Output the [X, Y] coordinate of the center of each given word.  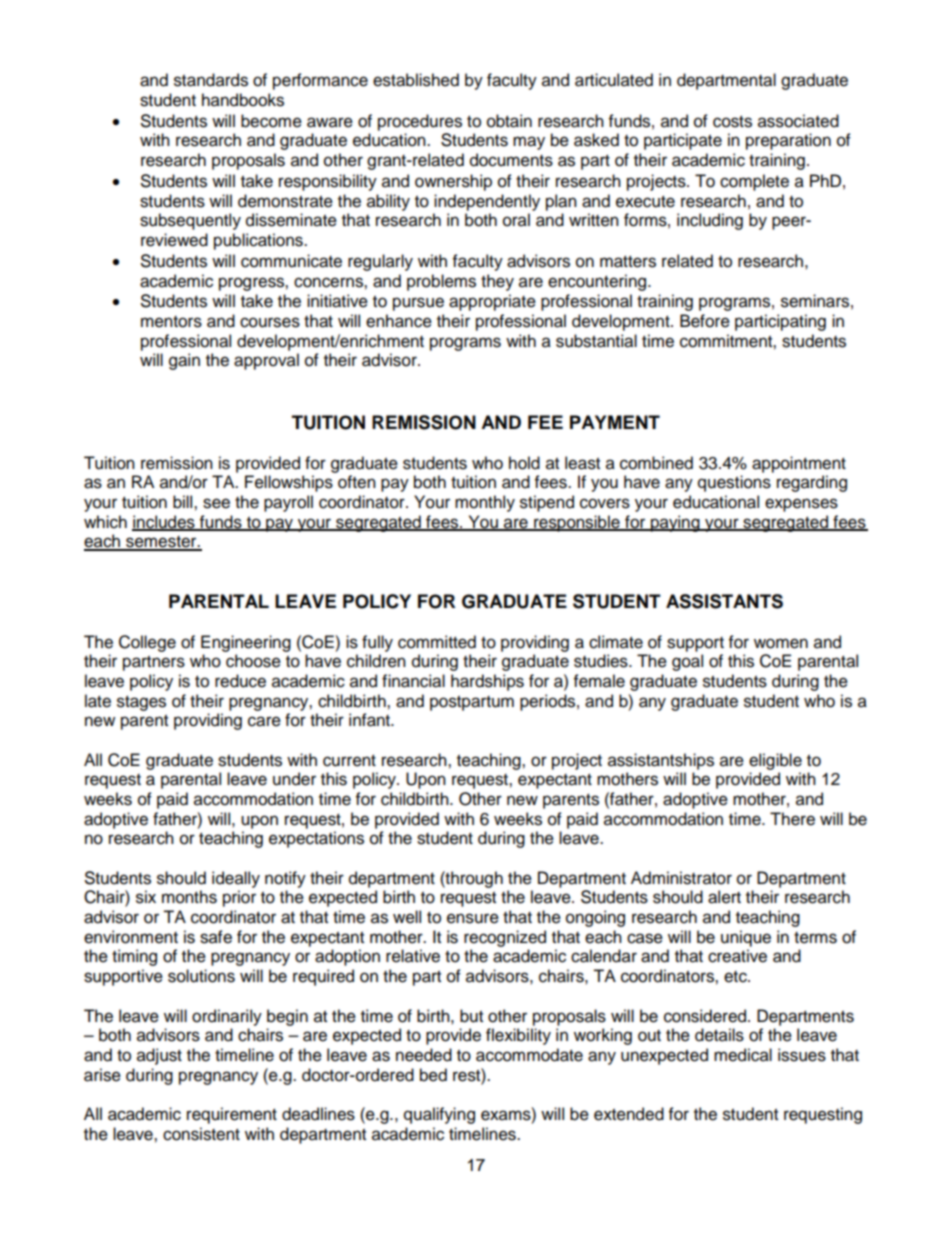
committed [437, 642]
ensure [473, 918]
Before [705, 321]
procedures [420, 122]
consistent [201, 1134]
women [781, 643]
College [147, 643]
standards [211, 80]
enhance [399, 321]
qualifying [439, 1115]
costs [732, 122]
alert [724, 897]
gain [184, 361]
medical [743, 1055]
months [189, 897]
